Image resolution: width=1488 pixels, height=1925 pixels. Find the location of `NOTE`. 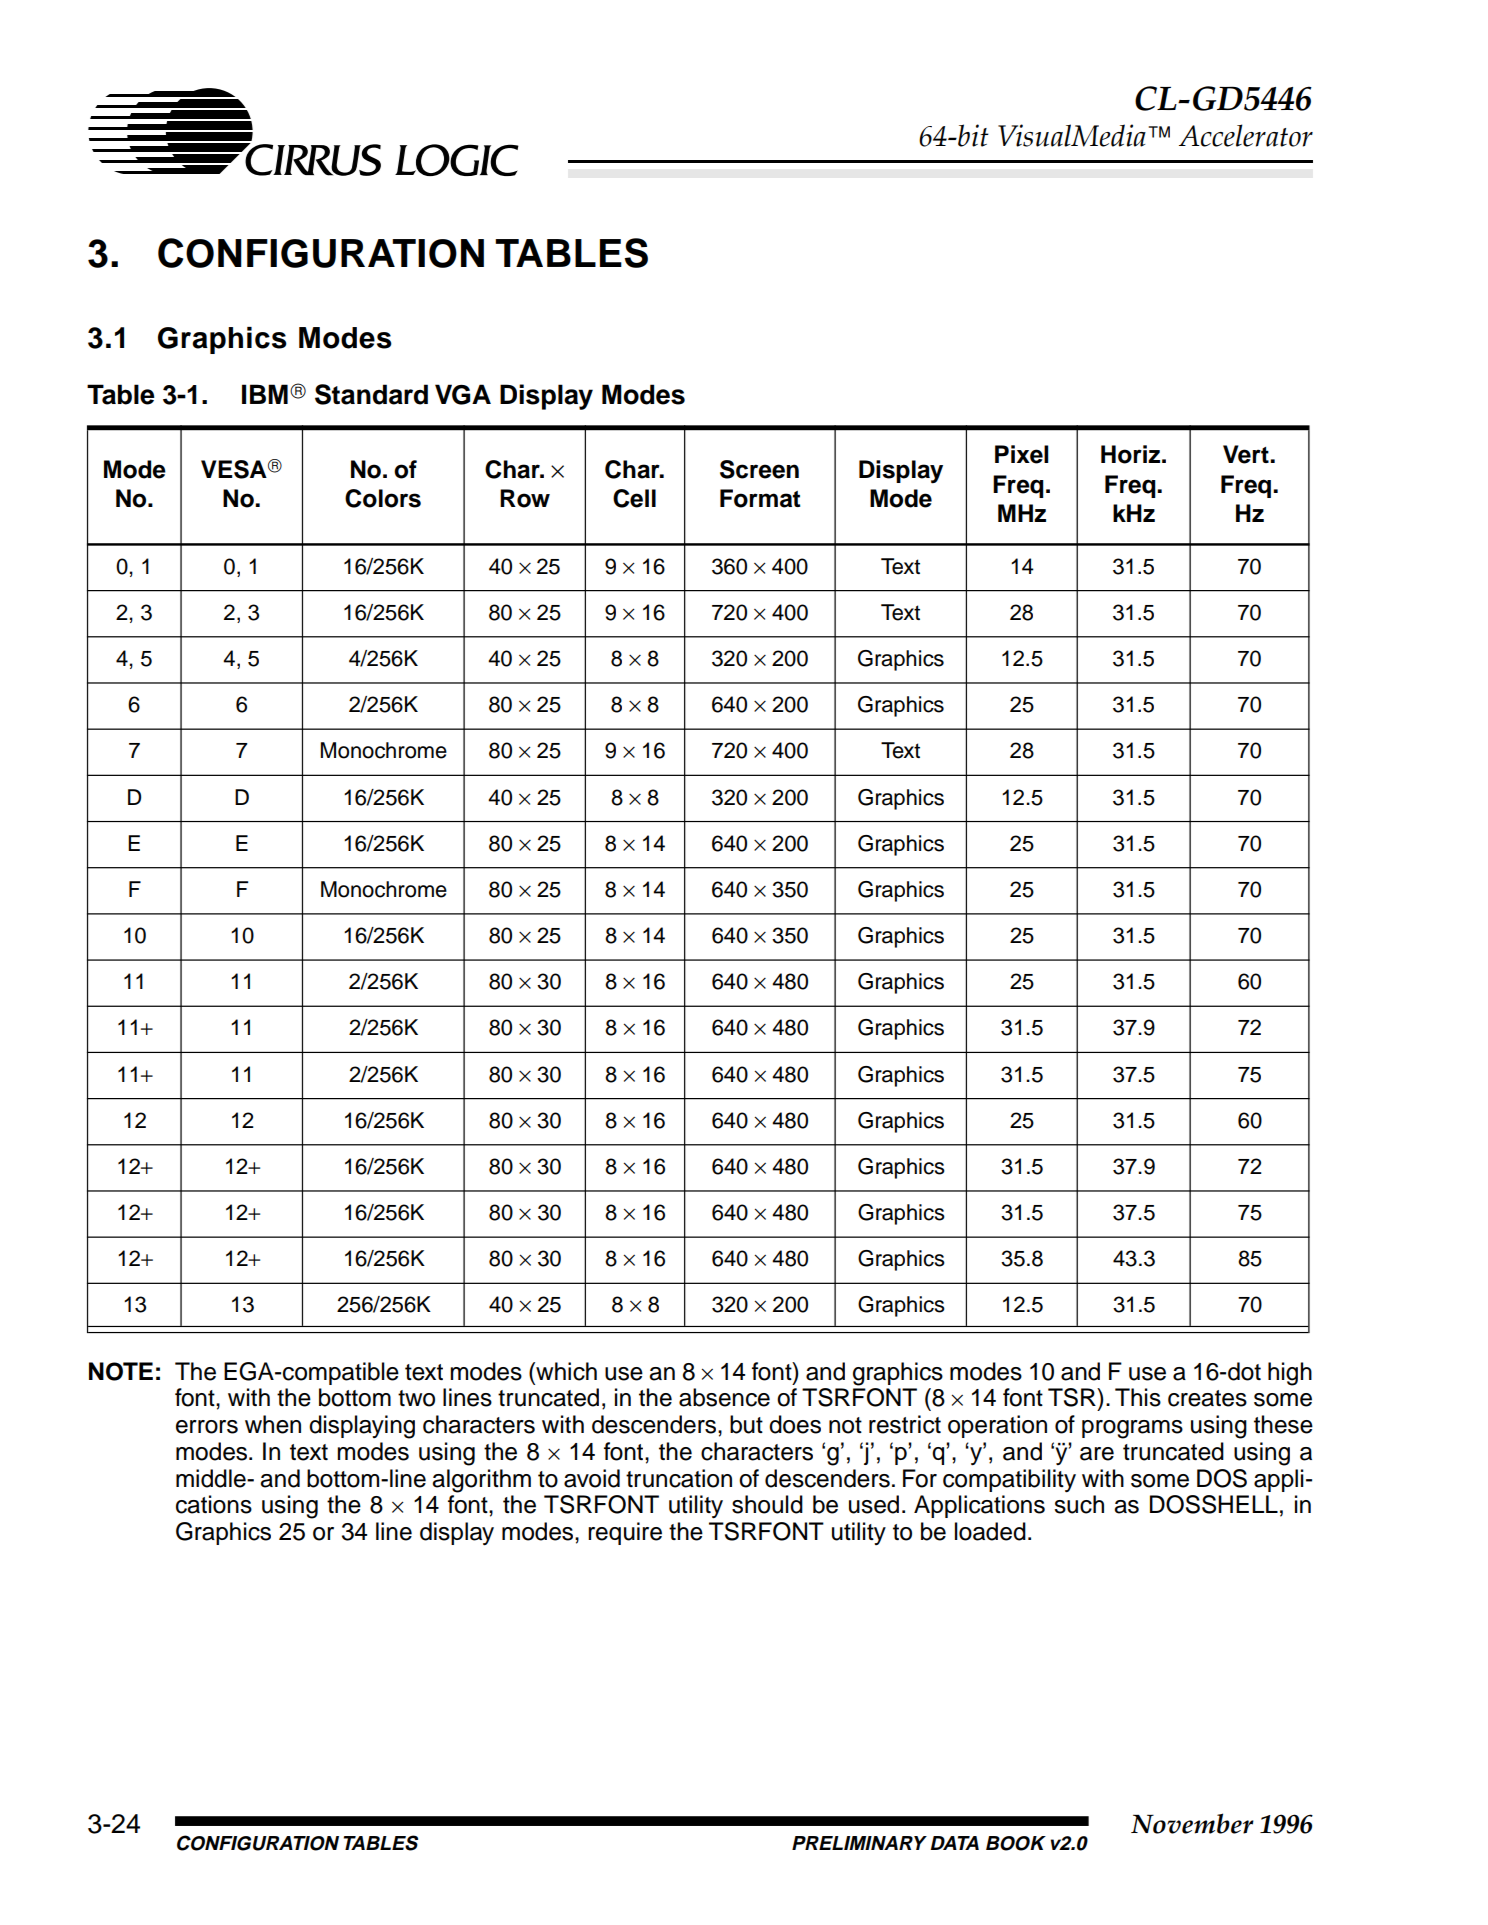

NOTE is located at coordinates (121, 1371).
